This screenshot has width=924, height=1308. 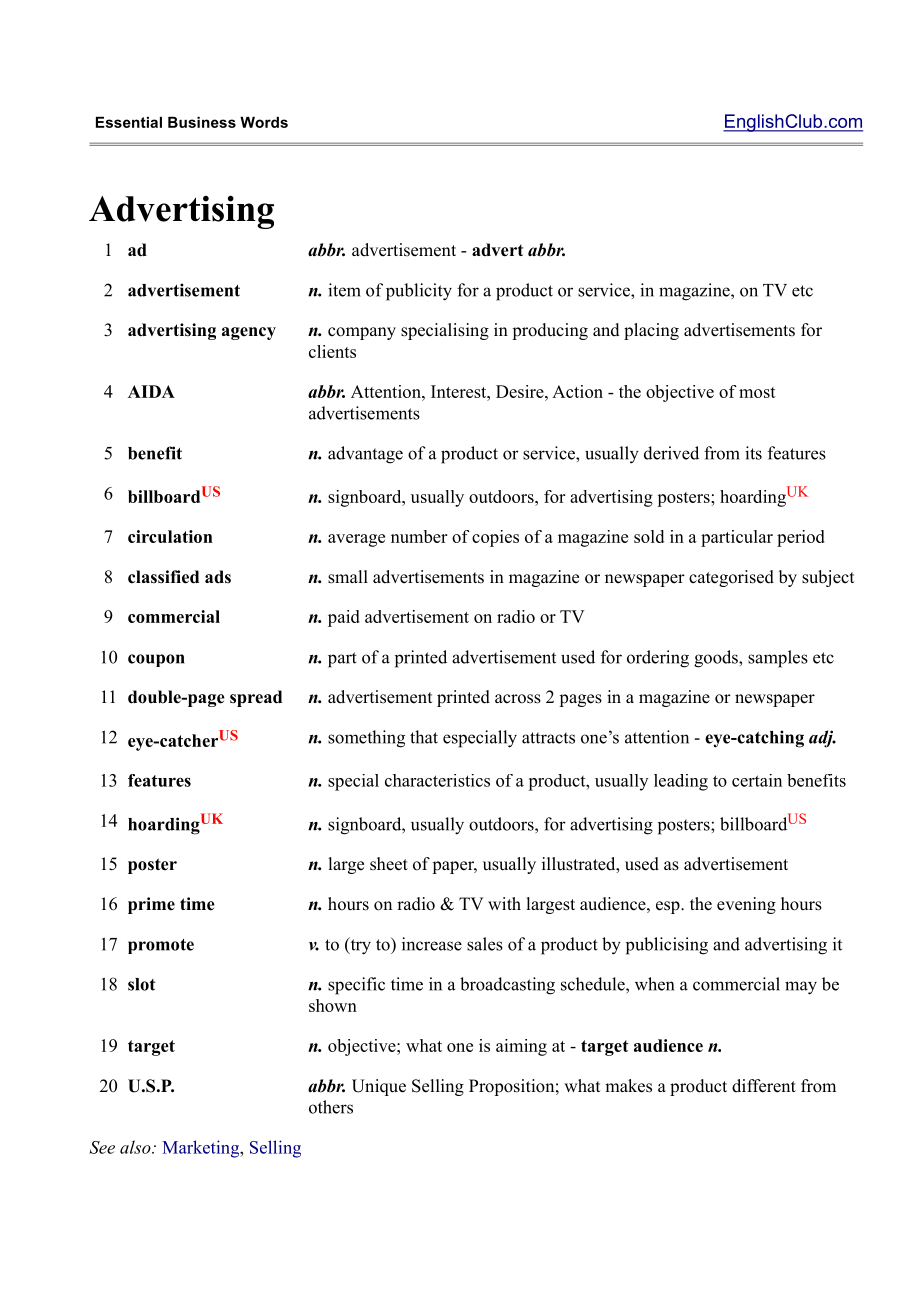 I want to click on placing, so click(x=651, y=331).
